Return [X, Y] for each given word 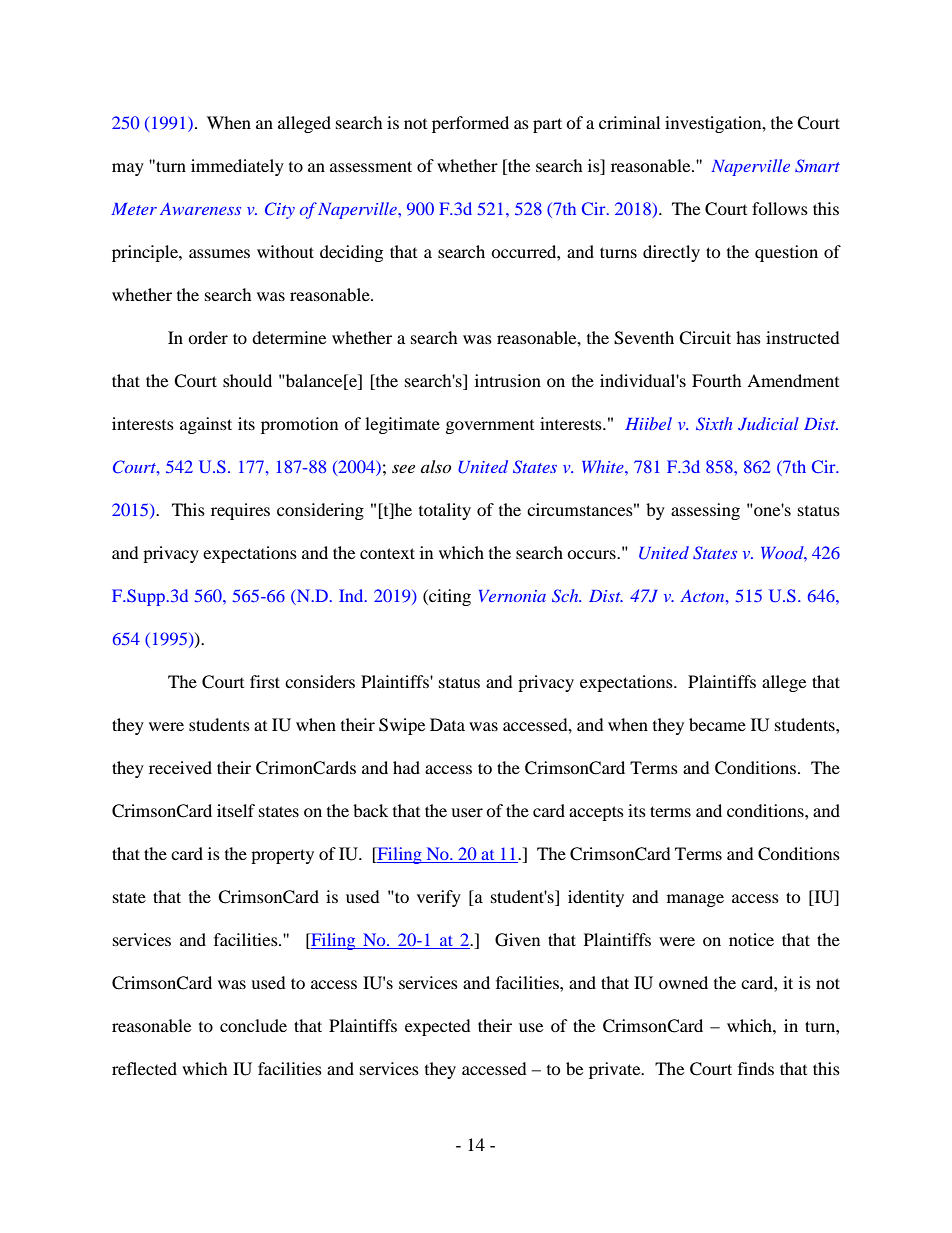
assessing [705, 511]
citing [449, 597]
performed [470, 124]
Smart [817, 166]
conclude [253, 1025]
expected [438, 1027]
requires [240, 511]
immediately [237, 167]
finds [756, 1068]
